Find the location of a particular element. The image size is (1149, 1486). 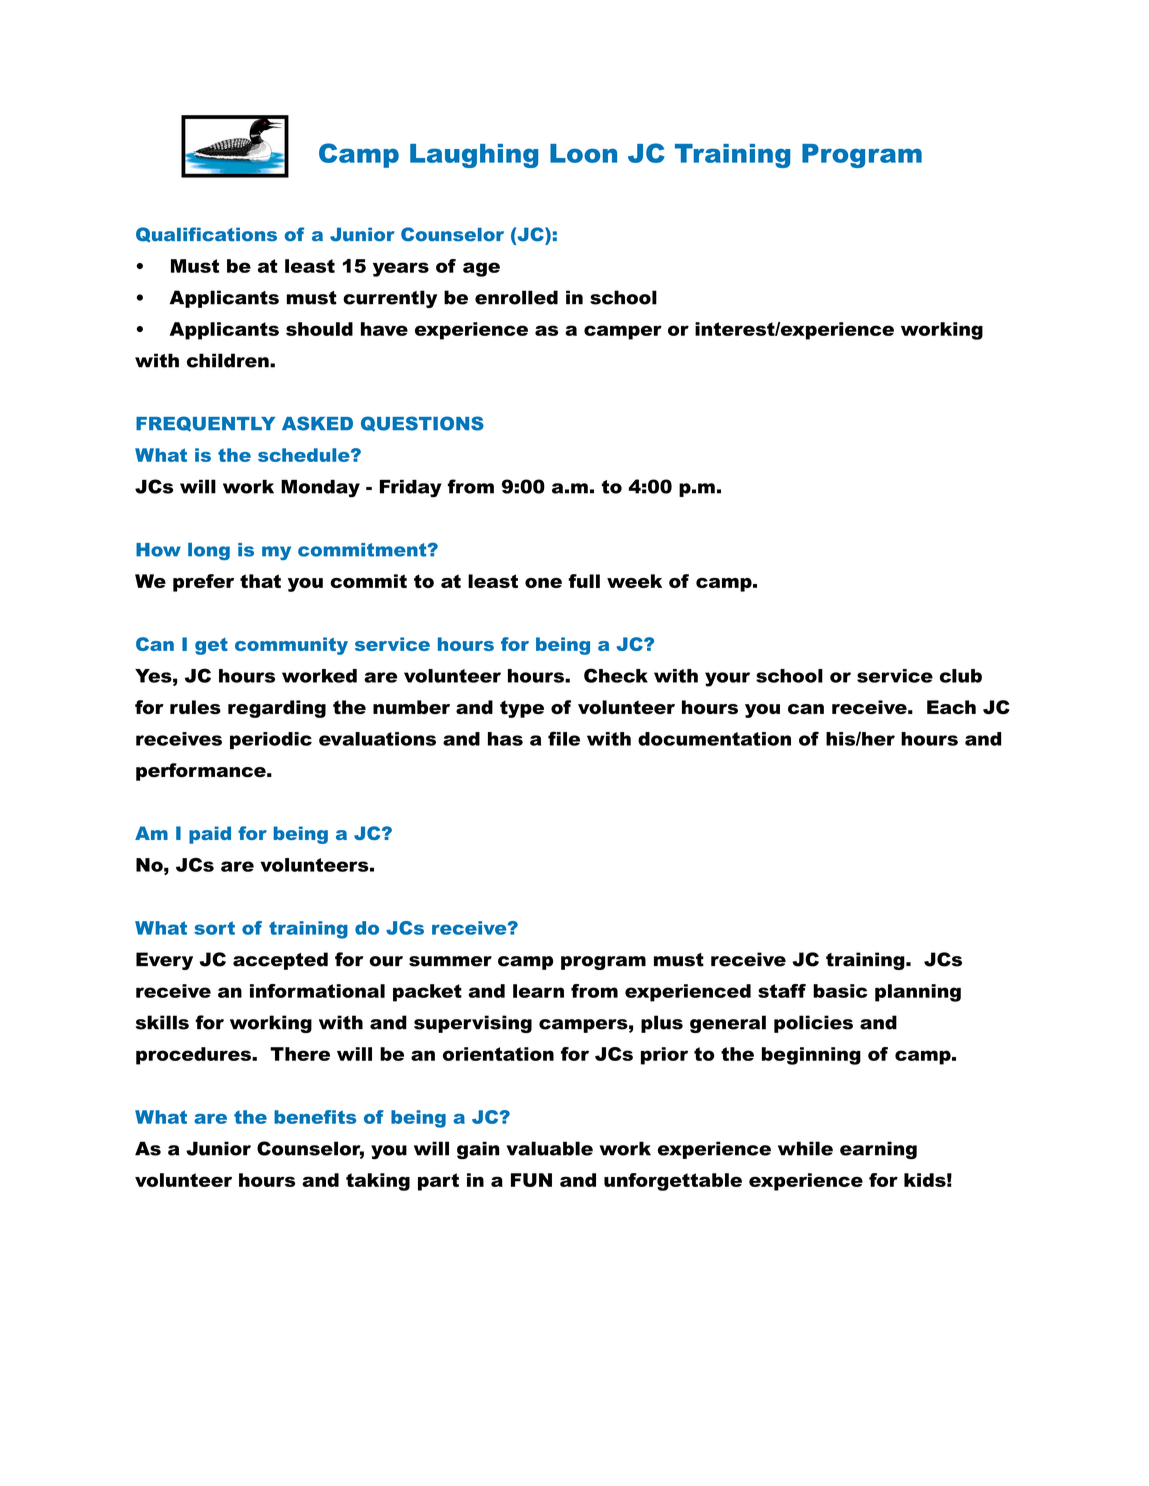

club is located at coordinates (961, 676).
